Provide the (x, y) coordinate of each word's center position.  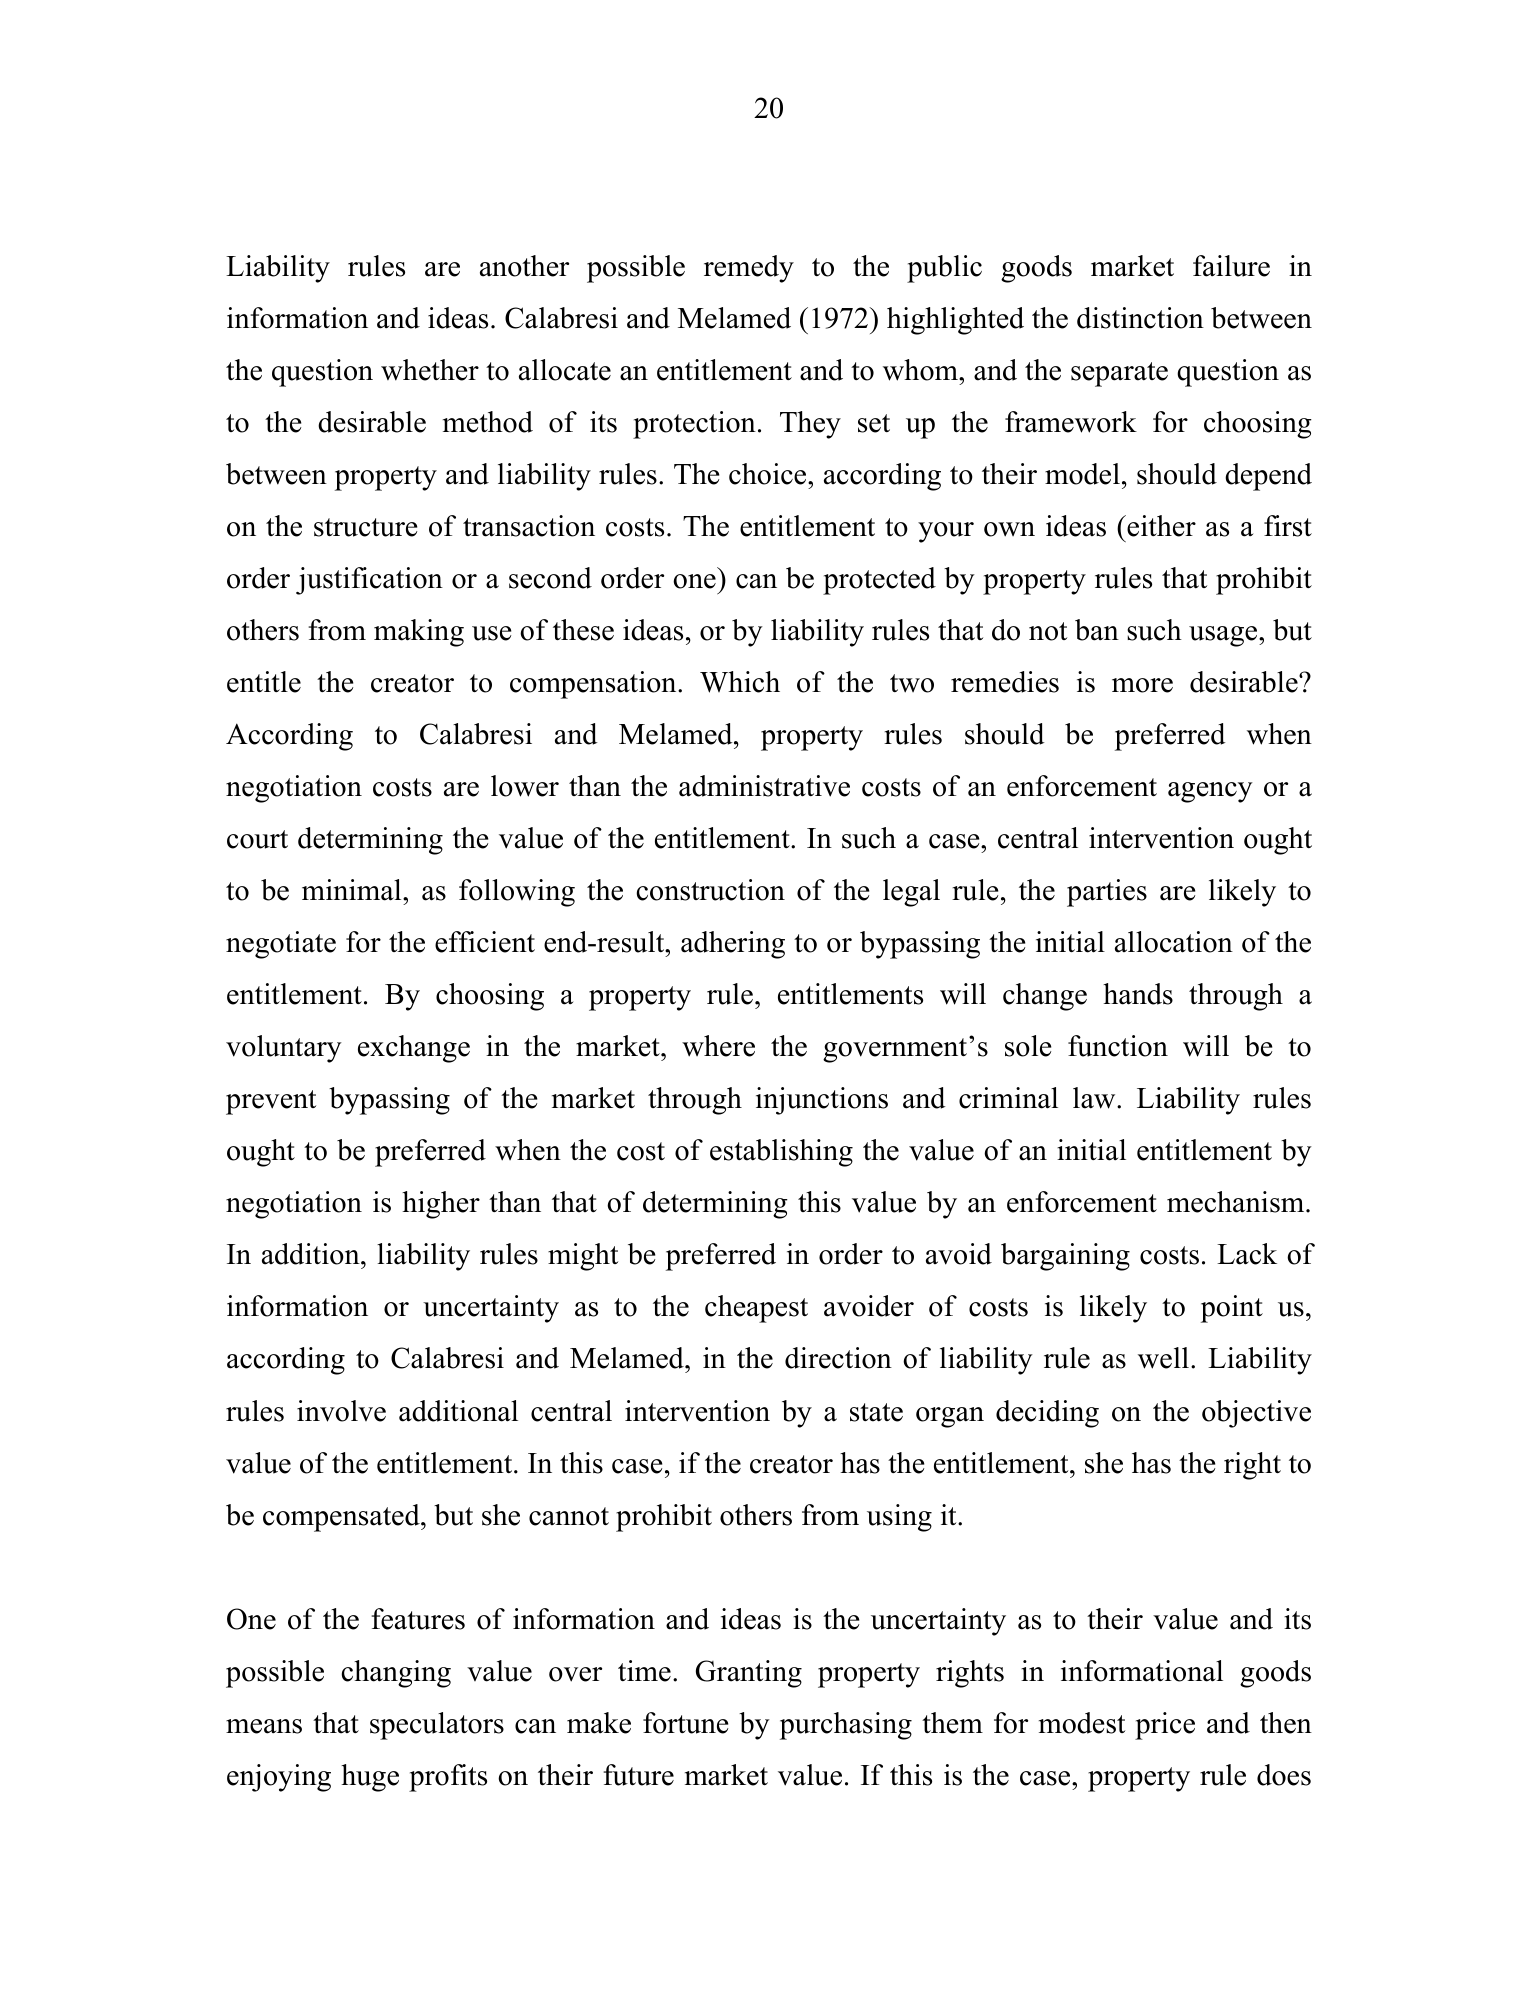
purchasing (846, 1726)
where (718, 1046)
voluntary (284, 1049)
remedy (749, 269)
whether (430, 370)
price (1165, 1726)
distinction (1140, 318)
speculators (437, 1726)
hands (1138, 994)
